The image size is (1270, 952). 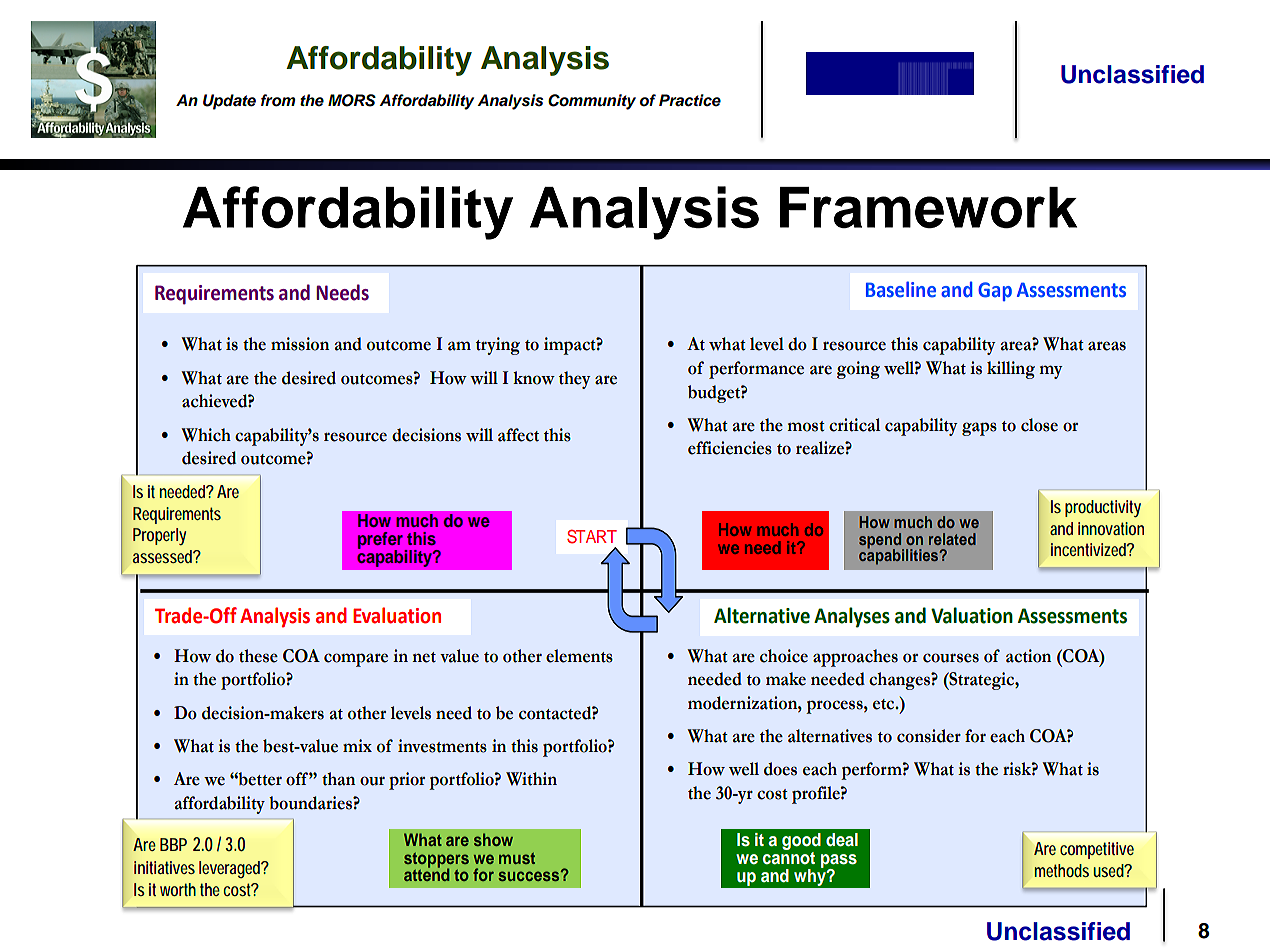 What do you see at coordinates (592, 102) in the screenshot?
I see `Community` at bounding box center [592, 102].
